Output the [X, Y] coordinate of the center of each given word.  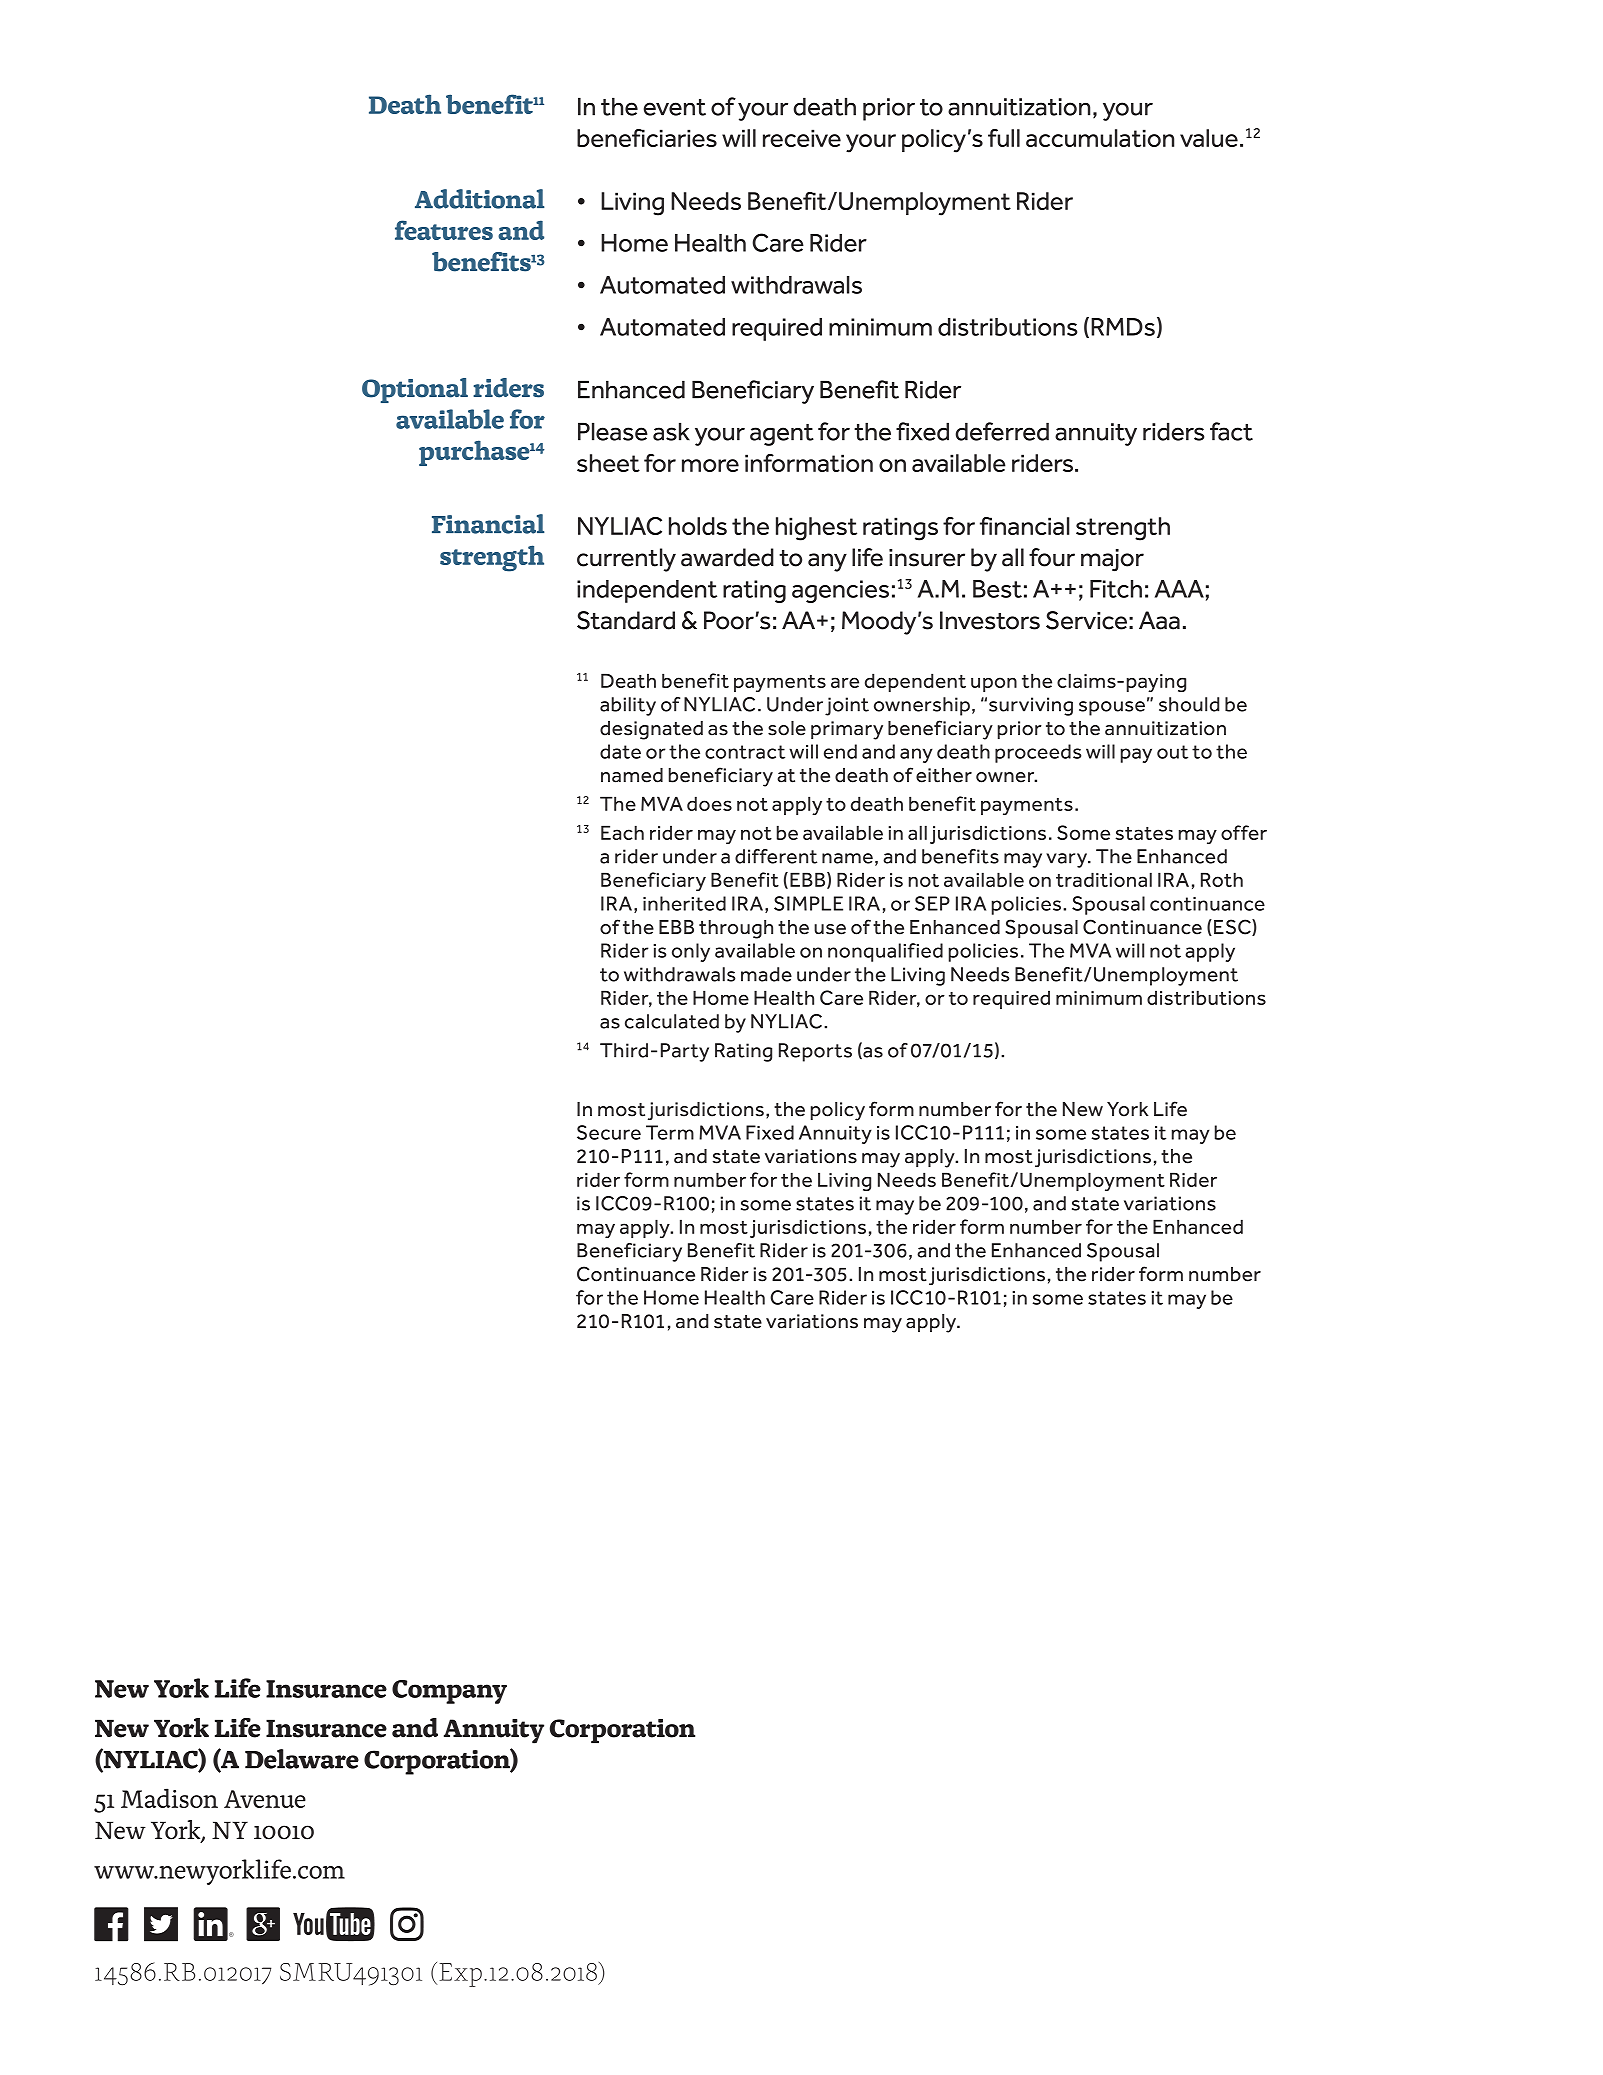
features [444, 230]
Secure [609, 1132]
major [1112, 560]
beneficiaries [647, 138]
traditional [1104, 879]
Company [449, 1692]
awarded [727, 557]
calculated [672, 1021]
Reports [815, 1052]
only [691, 952]
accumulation [1100, 138]
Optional [415, 390]
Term [670, 1132]
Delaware [302, 1759]
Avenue [265, 1799]
